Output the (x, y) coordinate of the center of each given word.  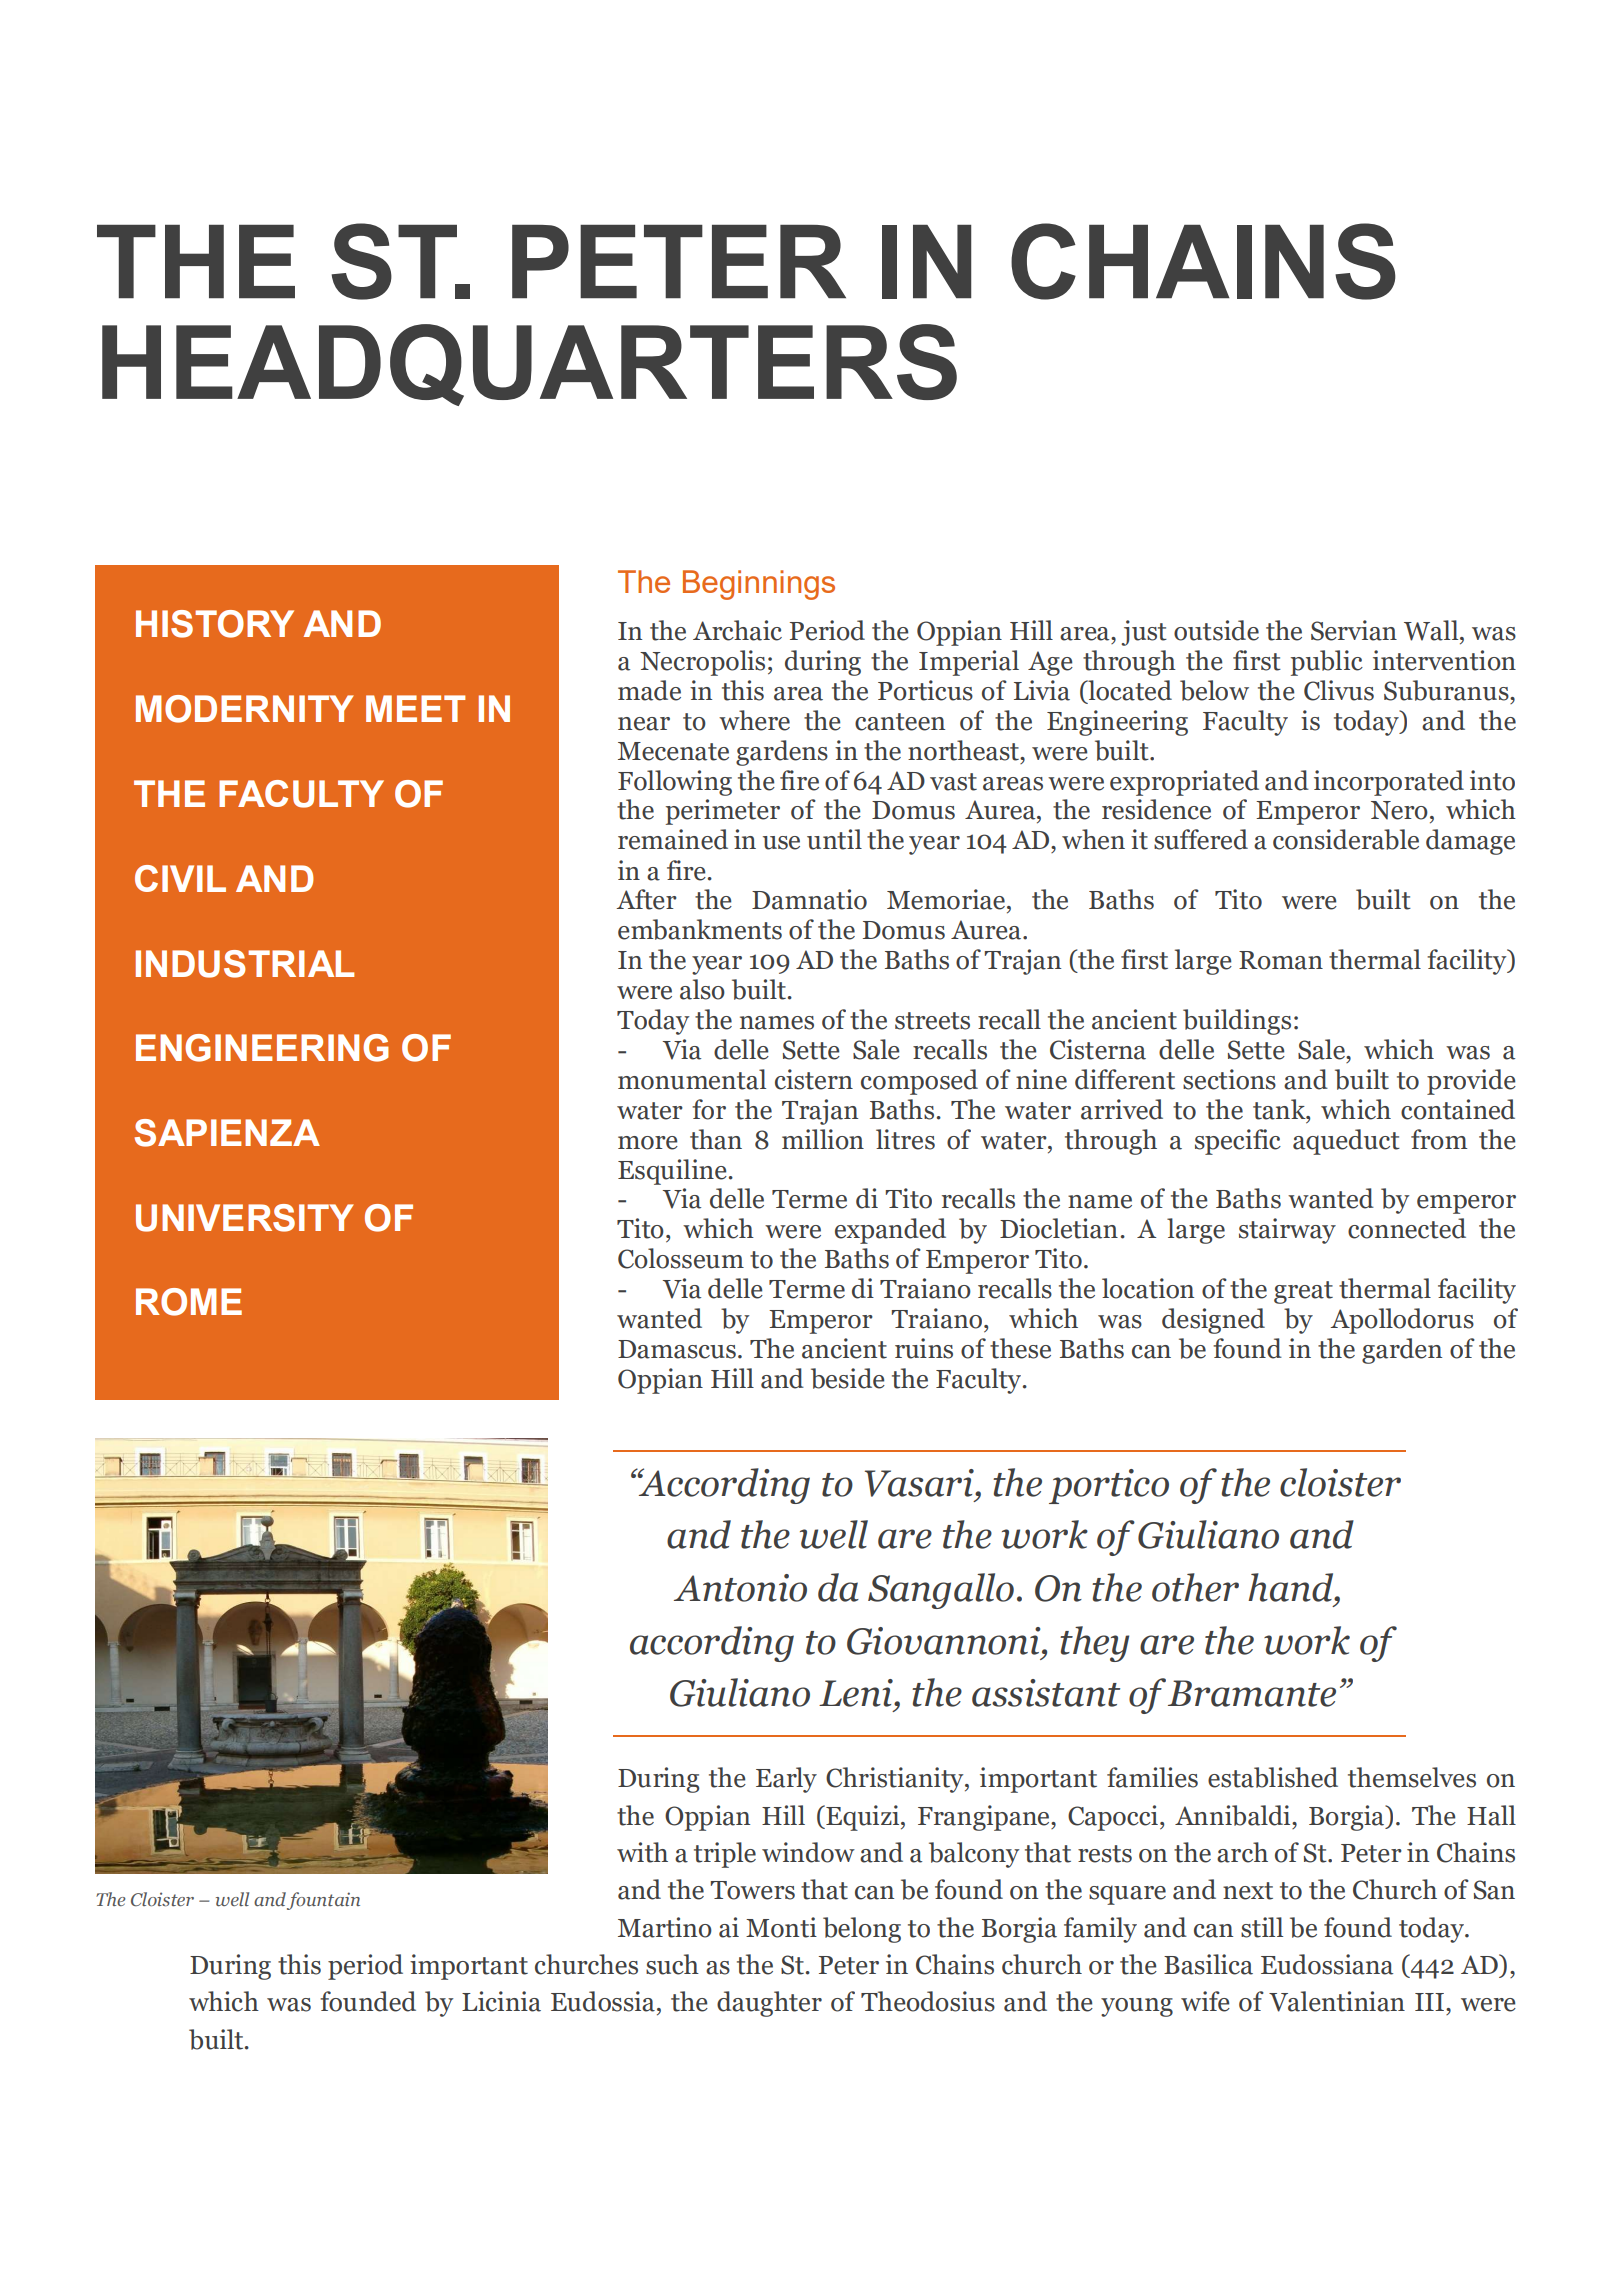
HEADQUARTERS (529, 365)
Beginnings (759, 585)
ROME (189, 1302)
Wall (1432, 630)
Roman (1281, 960)
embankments (700, 929)
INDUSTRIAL (245, 964)
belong (862, 1930)
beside (848, 1378)
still (1262, 1927)
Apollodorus (1402, 1321)
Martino (665, 1927)
